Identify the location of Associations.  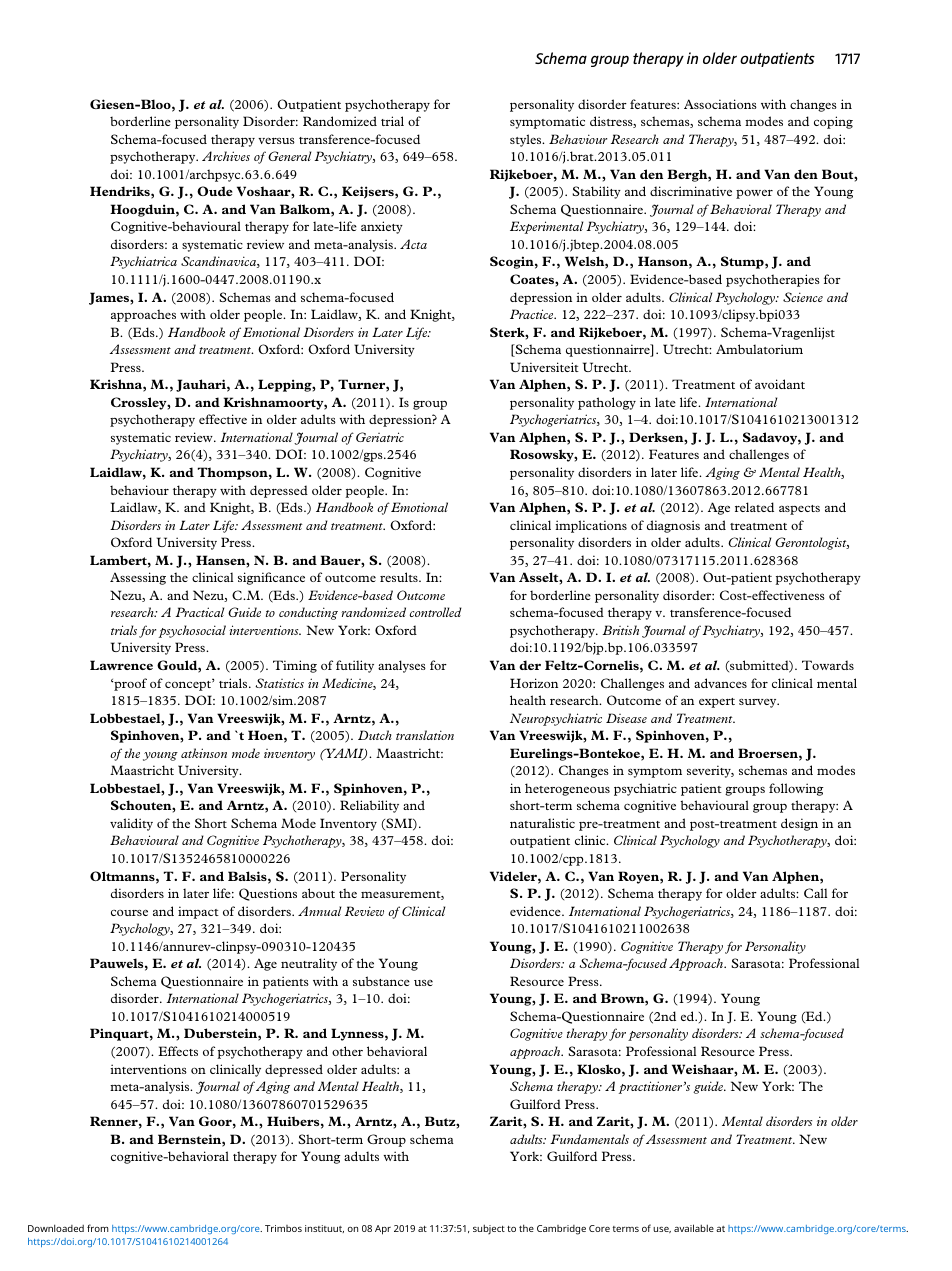
(720, 104).
